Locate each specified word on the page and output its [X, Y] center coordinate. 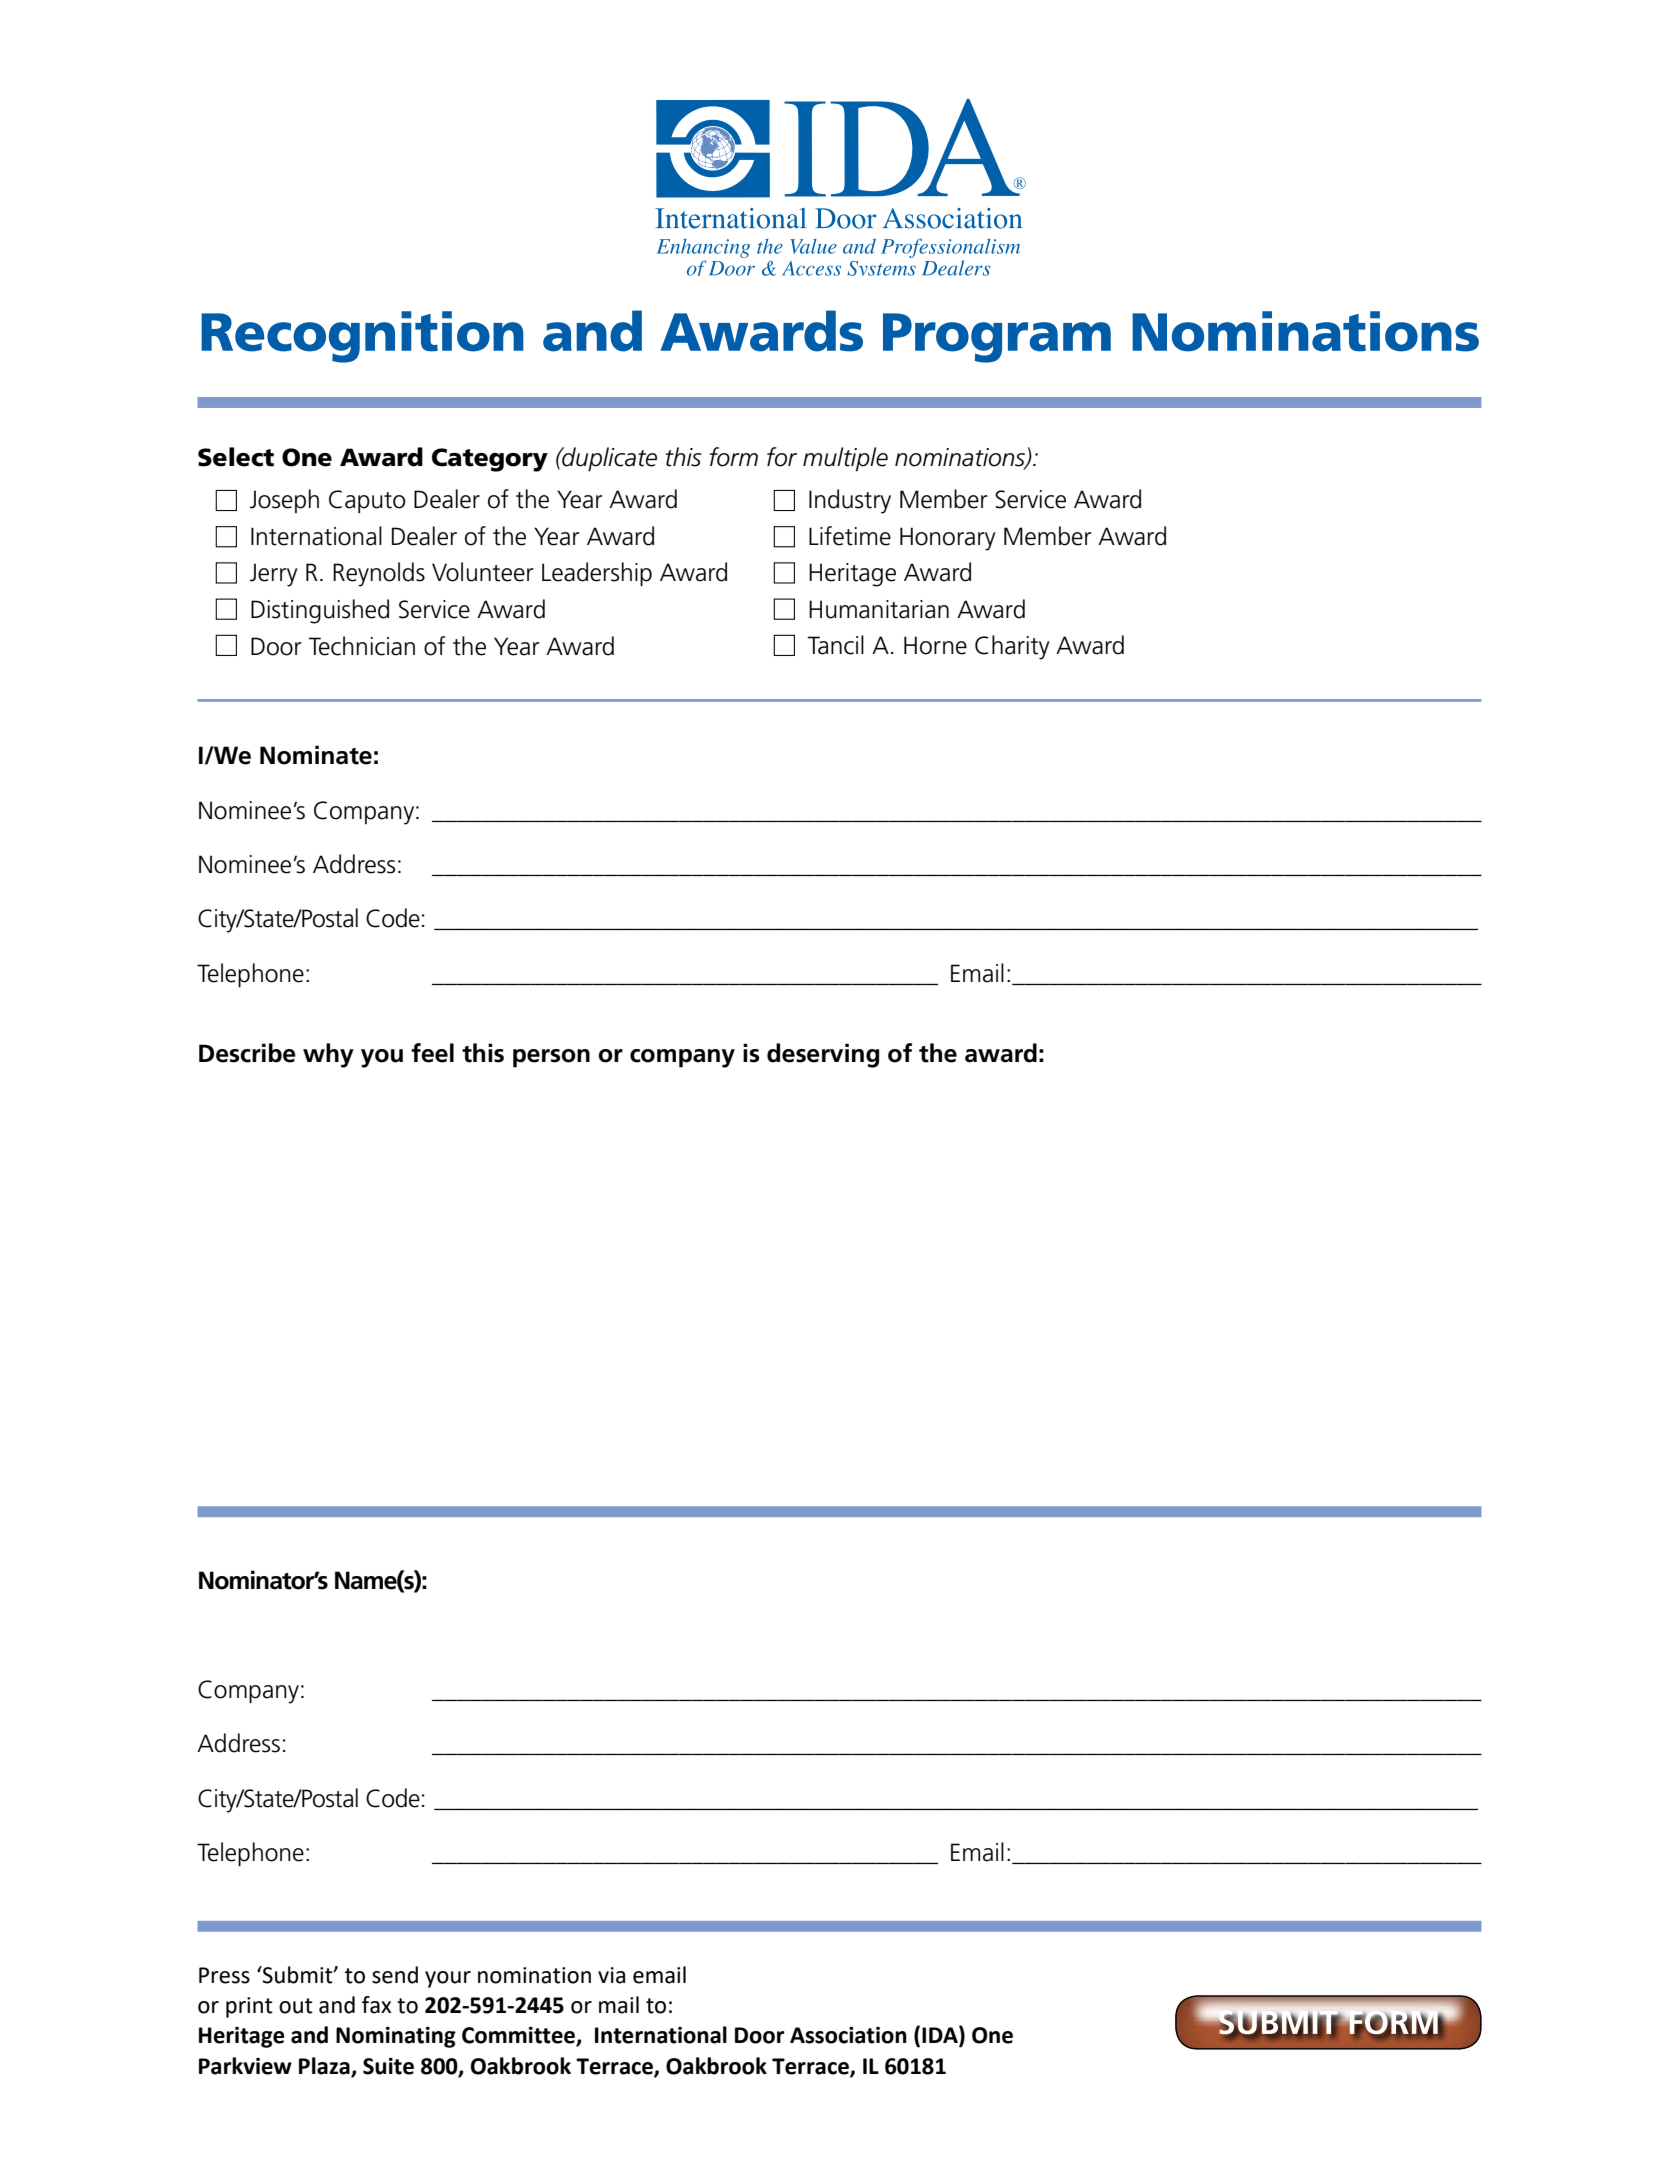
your [448, 1979]
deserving [823, 1055]
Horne [935, 645]
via [611, 1975]
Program [997, 338]
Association [848, 2035]
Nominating [396, 2037]
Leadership [597, 574]
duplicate [608, 459]
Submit [298, 1975]
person [551, 1058]
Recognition [362, 337]
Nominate [316, 755]
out [296, 2006]
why [328, 1055]
